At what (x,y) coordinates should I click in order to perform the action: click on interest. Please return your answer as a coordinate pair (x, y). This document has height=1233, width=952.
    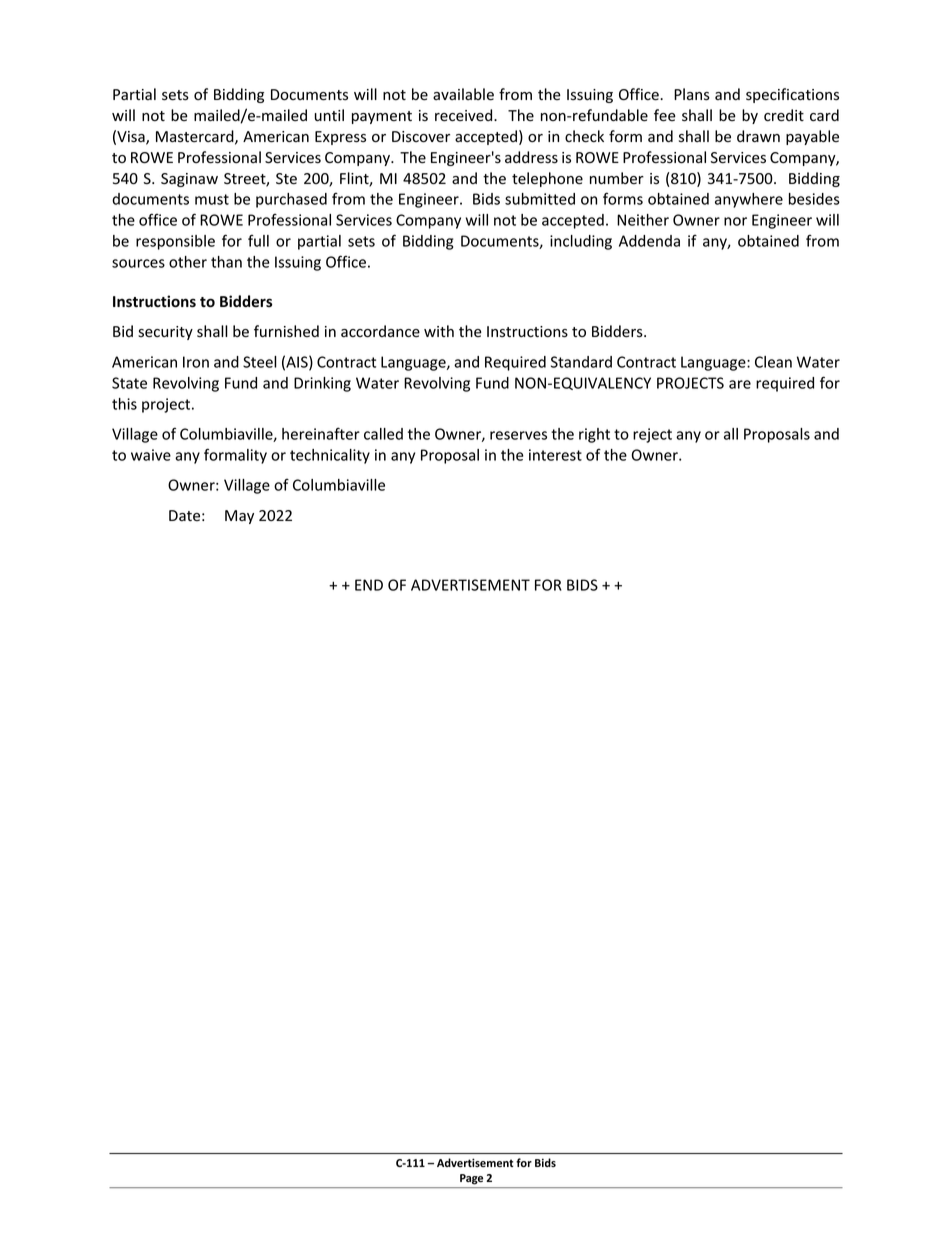
    Looking at the image, I should click on (555, 455).
